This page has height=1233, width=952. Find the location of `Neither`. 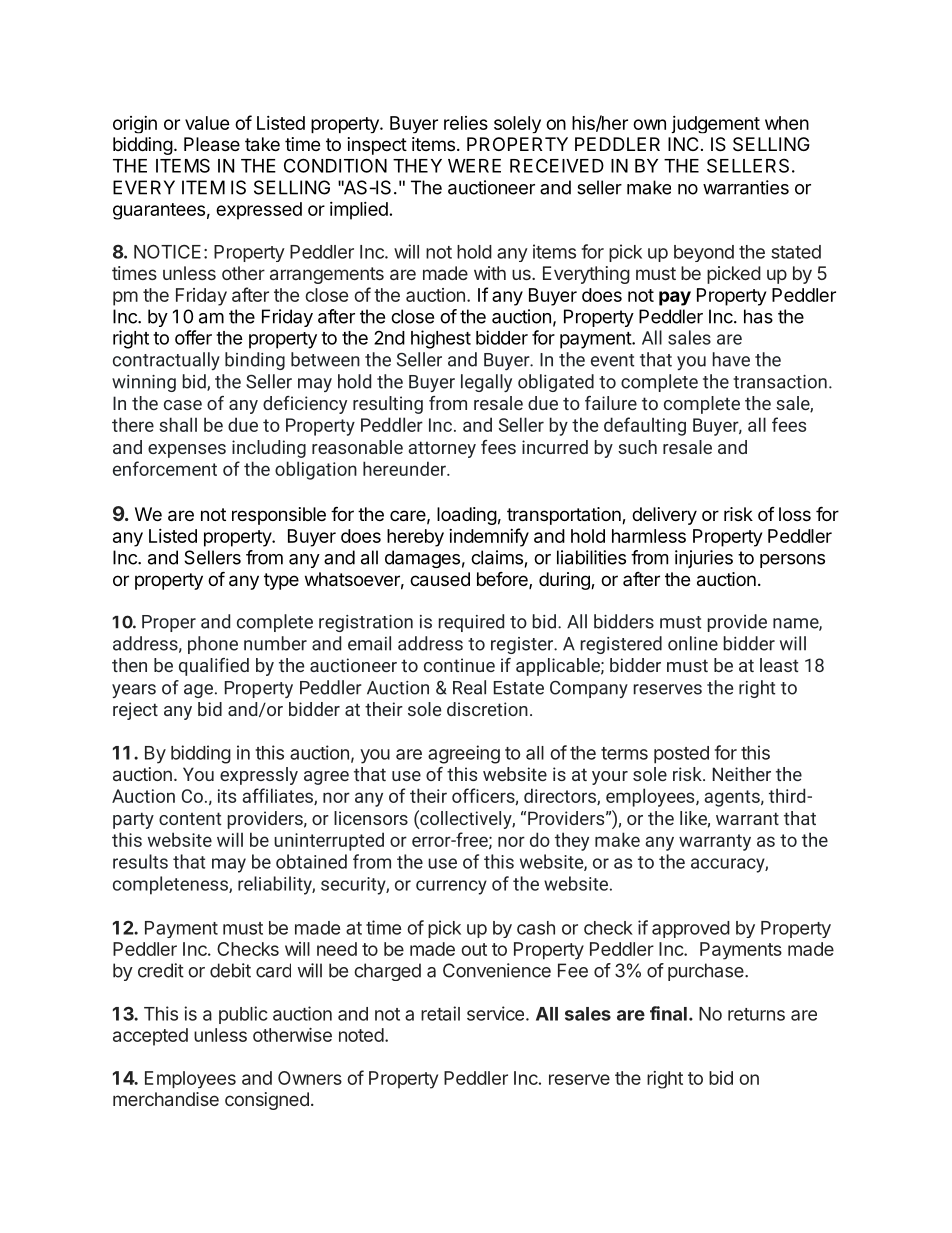

Neither is located at coordinates (742, 774).
